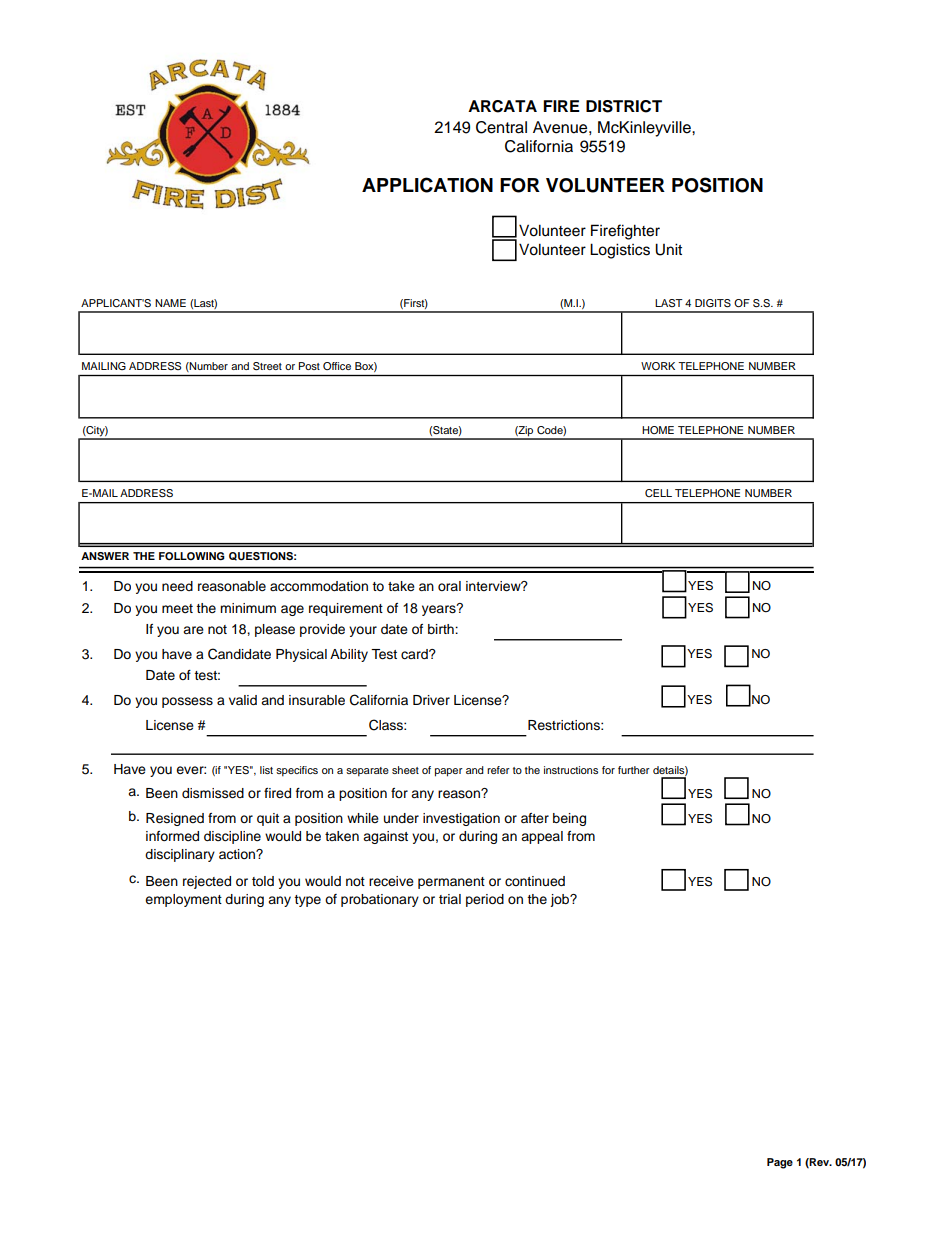 This image has height=1233, width=952. Describe the element at coordinates (501, 127) in the image. I see `Central` at that location.
